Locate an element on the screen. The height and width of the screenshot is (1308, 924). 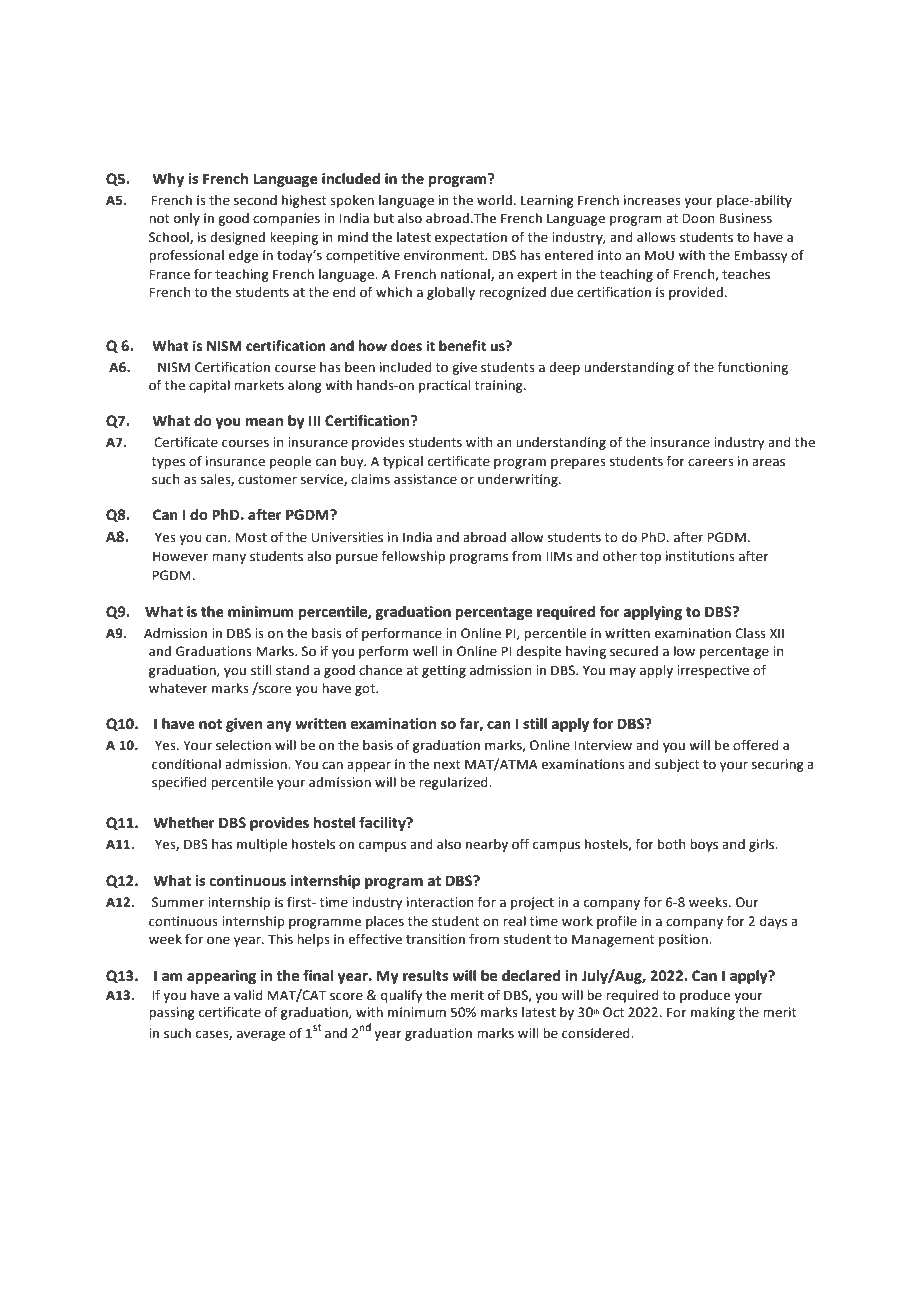
making is located at coordinates (713, 1013).
